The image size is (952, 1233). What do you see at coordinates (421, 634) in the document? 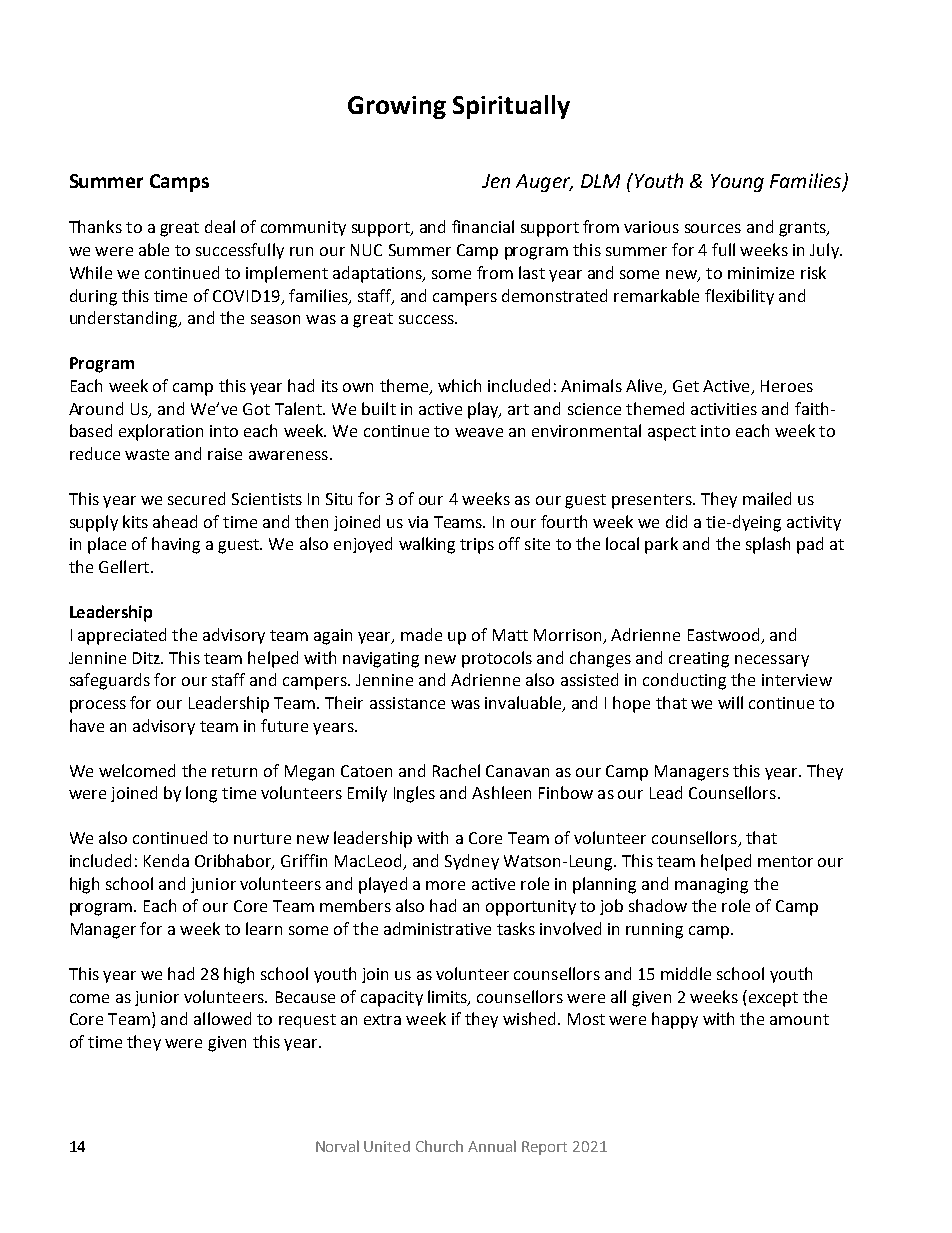
I see `made` at bounding box center [421, 634].
